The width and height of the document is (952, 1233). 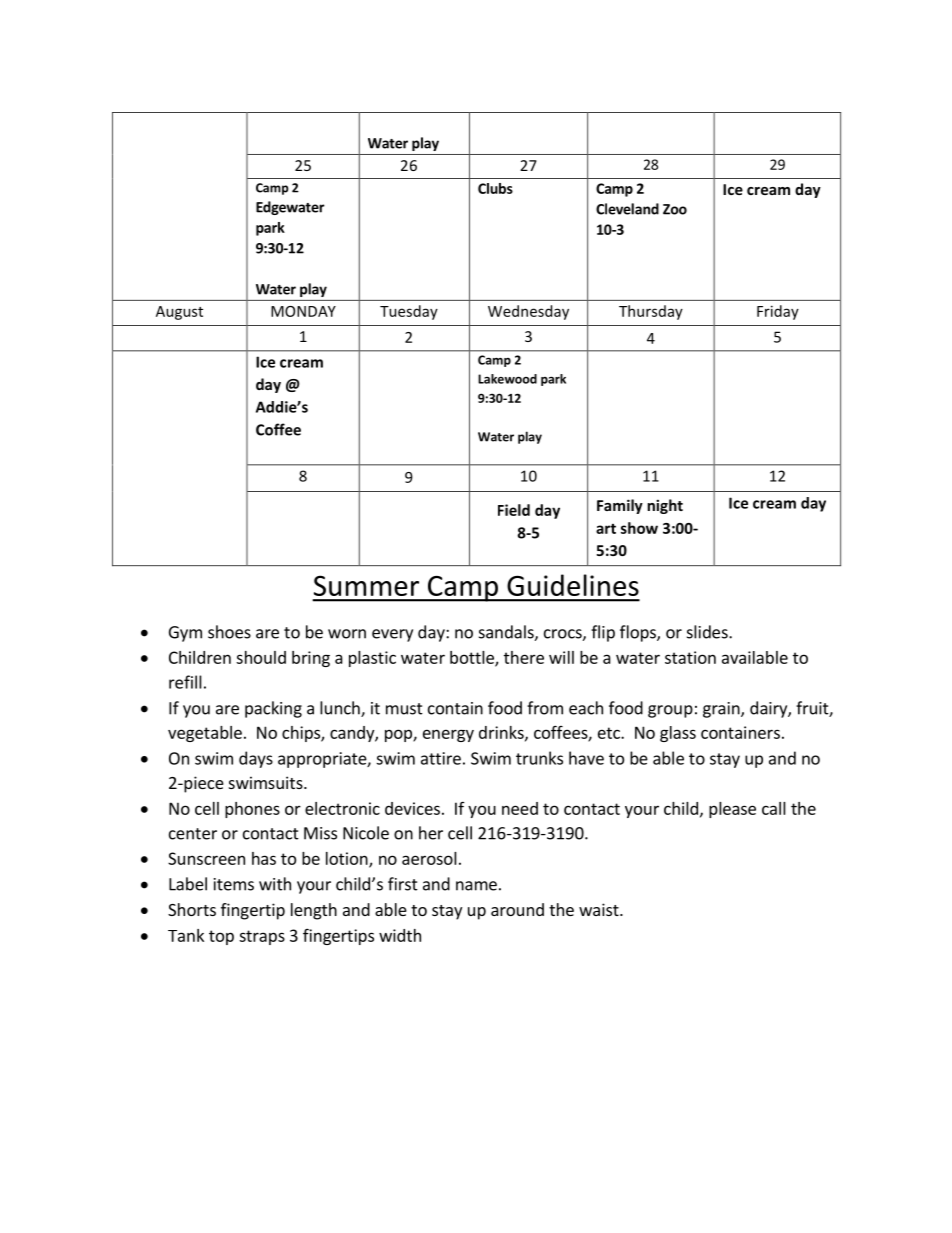 I want to click on Zoo, so click(x=675, y=209).
